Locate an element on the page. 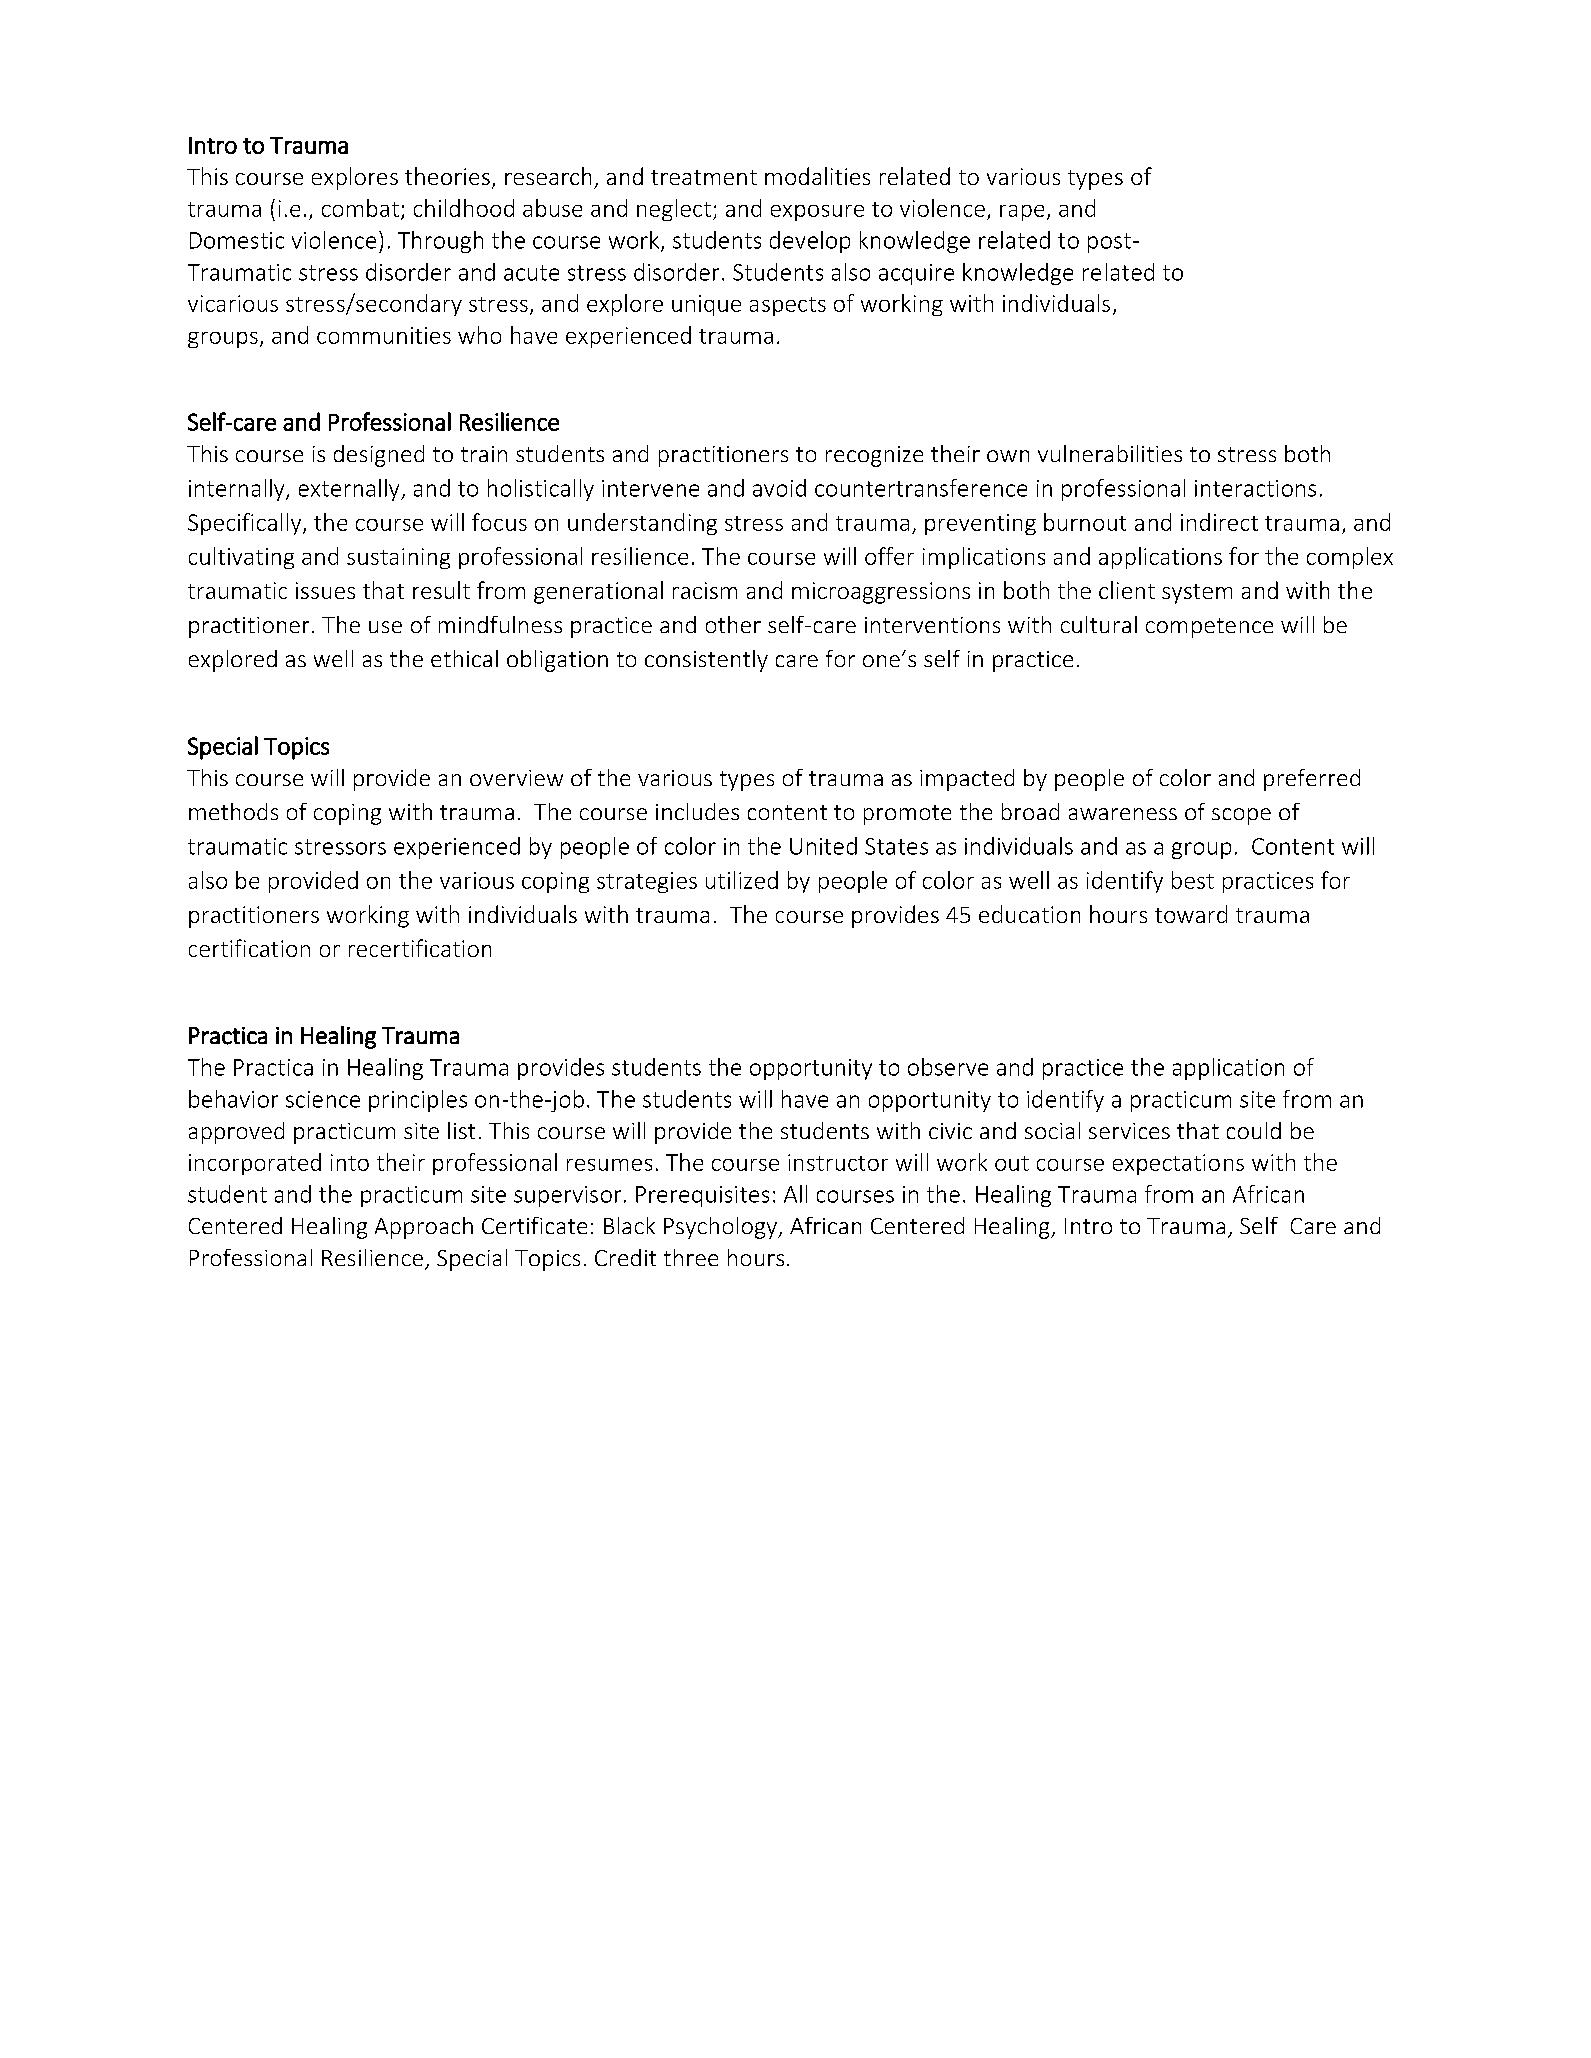 This page has width=1591, height=2058. exposure is located at coordinates (817, 213).
